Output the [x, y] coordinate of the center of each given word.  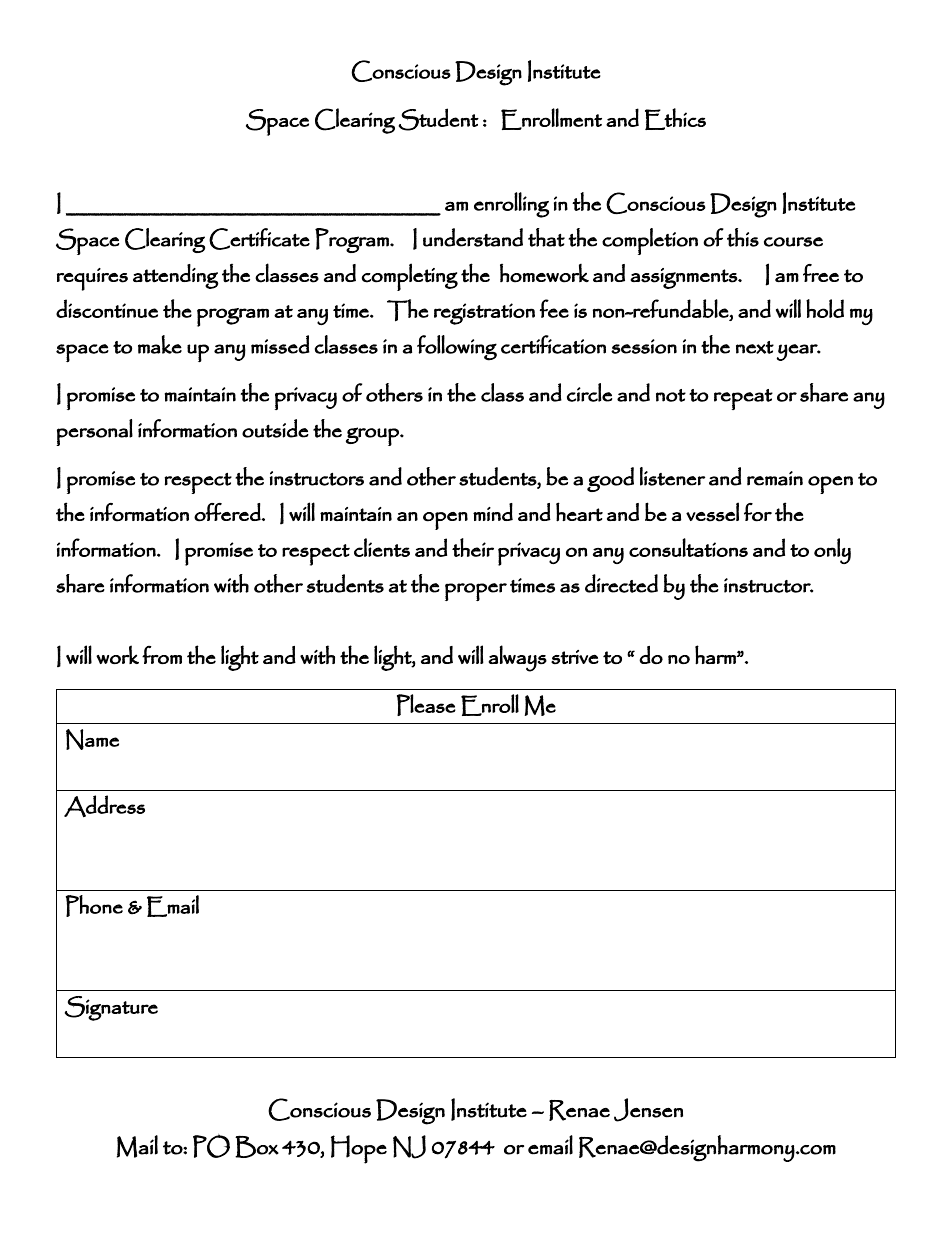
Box [257, 1147]
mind [493, 512]
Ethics [675, 119]
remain [775, 478]
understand [473, 237]
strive [575, 657]
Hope [359, 1149]
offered [228, 512]
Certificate [259, 239]
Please [426, 705]
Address [104, 806]
